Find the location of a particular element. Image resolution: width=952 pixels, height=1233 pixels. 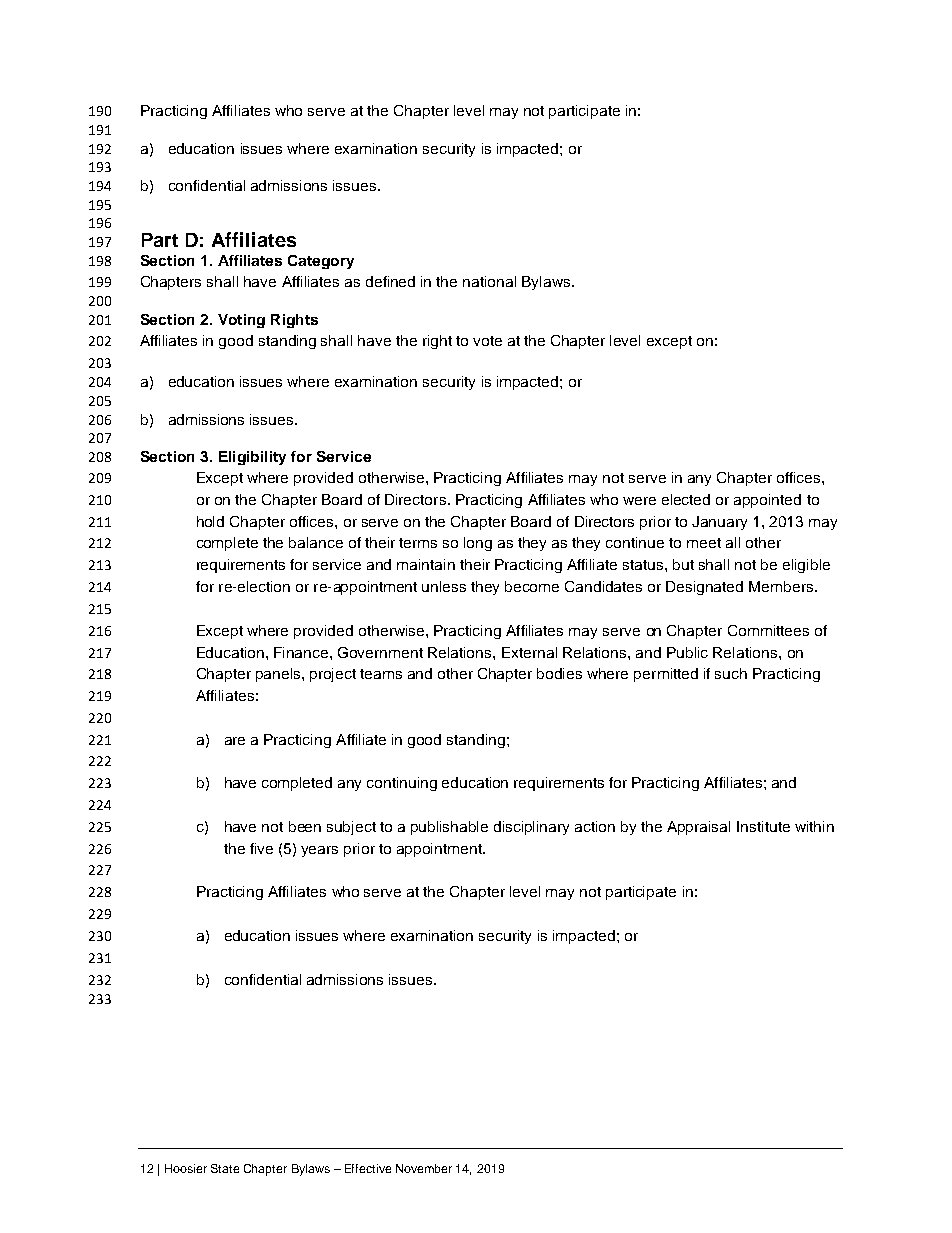

balance is located at coordinates (316, 542).
